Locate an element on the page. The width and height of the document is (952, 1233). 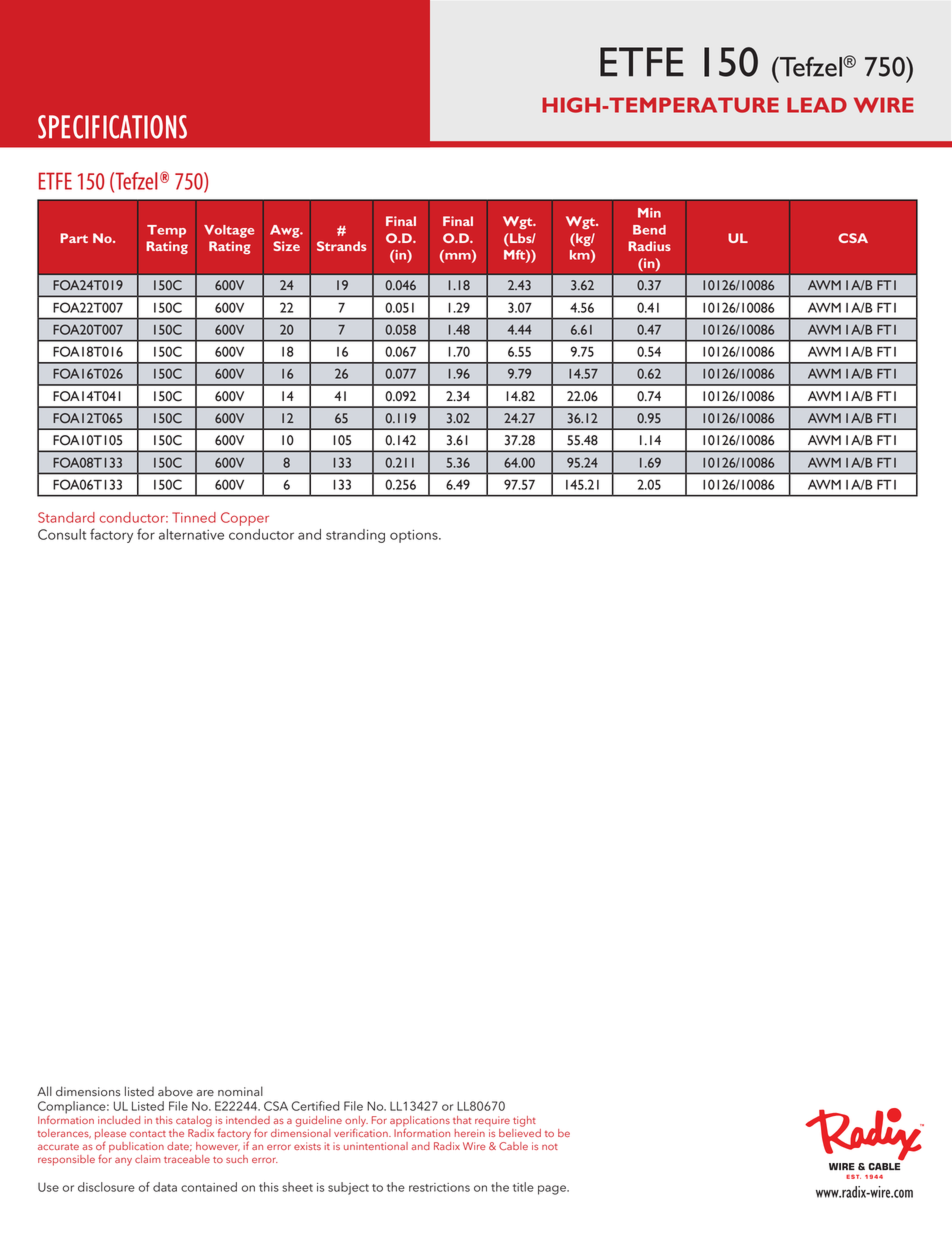
tight is located at coordinates (524, 1121).
